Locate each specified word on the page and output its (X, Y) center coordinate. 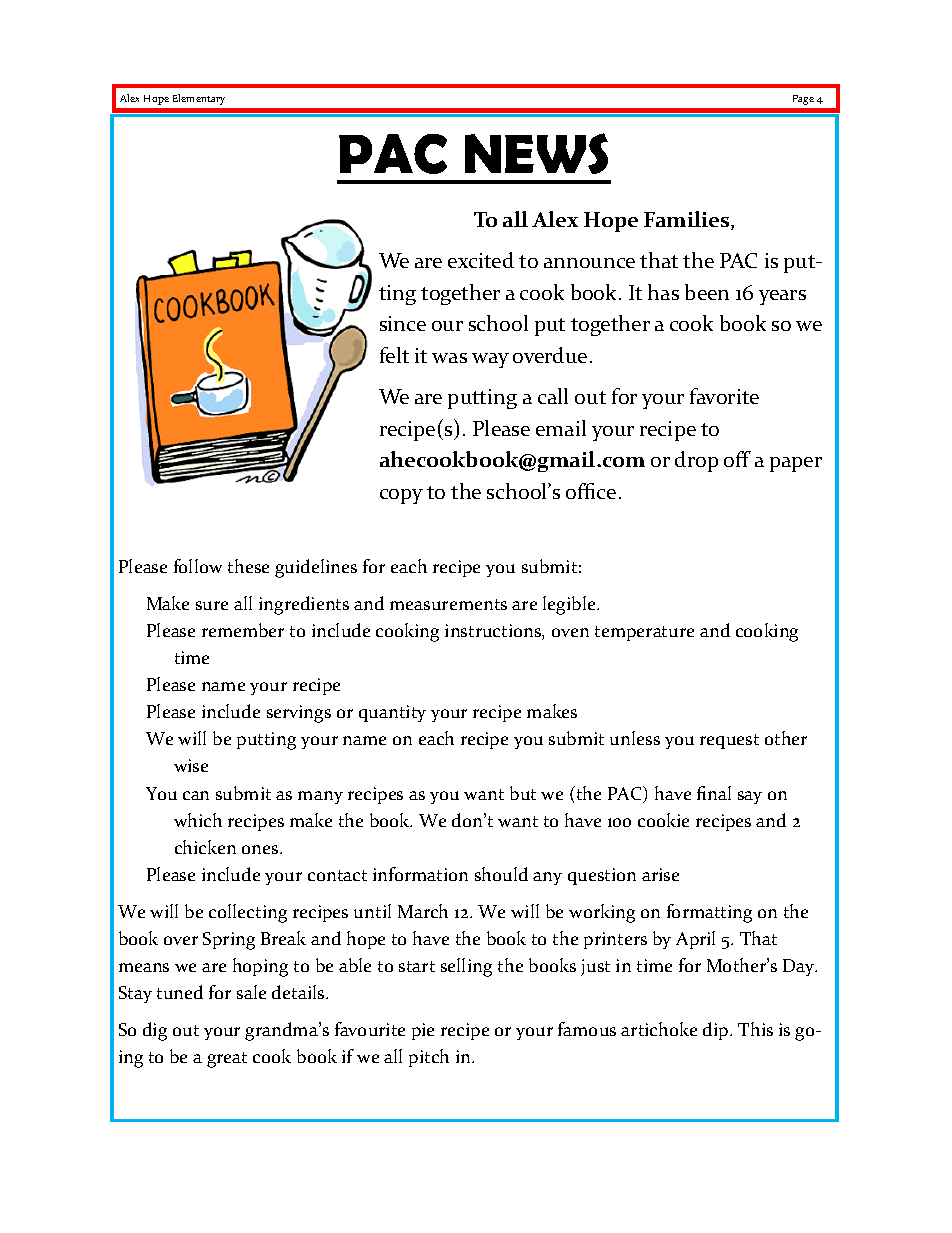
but (523, 793)
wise (191, 765)
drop (696, 461)
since (403, 323)
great (227, 1060)
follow (198, 566)
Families (688, 220)
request (729, 741)
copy (401, 496)
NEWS (536, 153)
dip (717, 1031)
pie (423, 1031)
